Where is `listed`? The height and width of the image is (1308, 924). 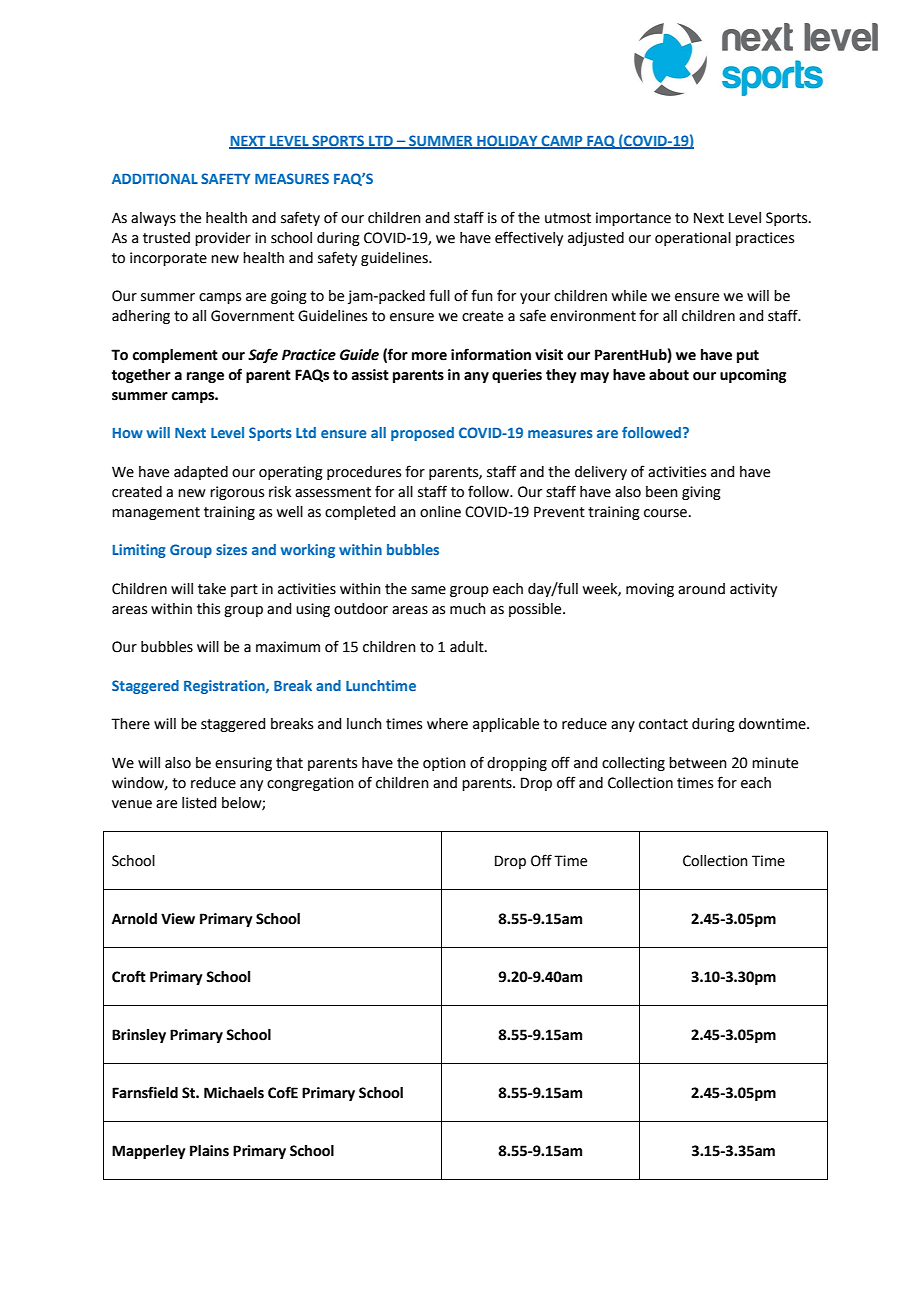 listed is located at coordinates (199, 803).
